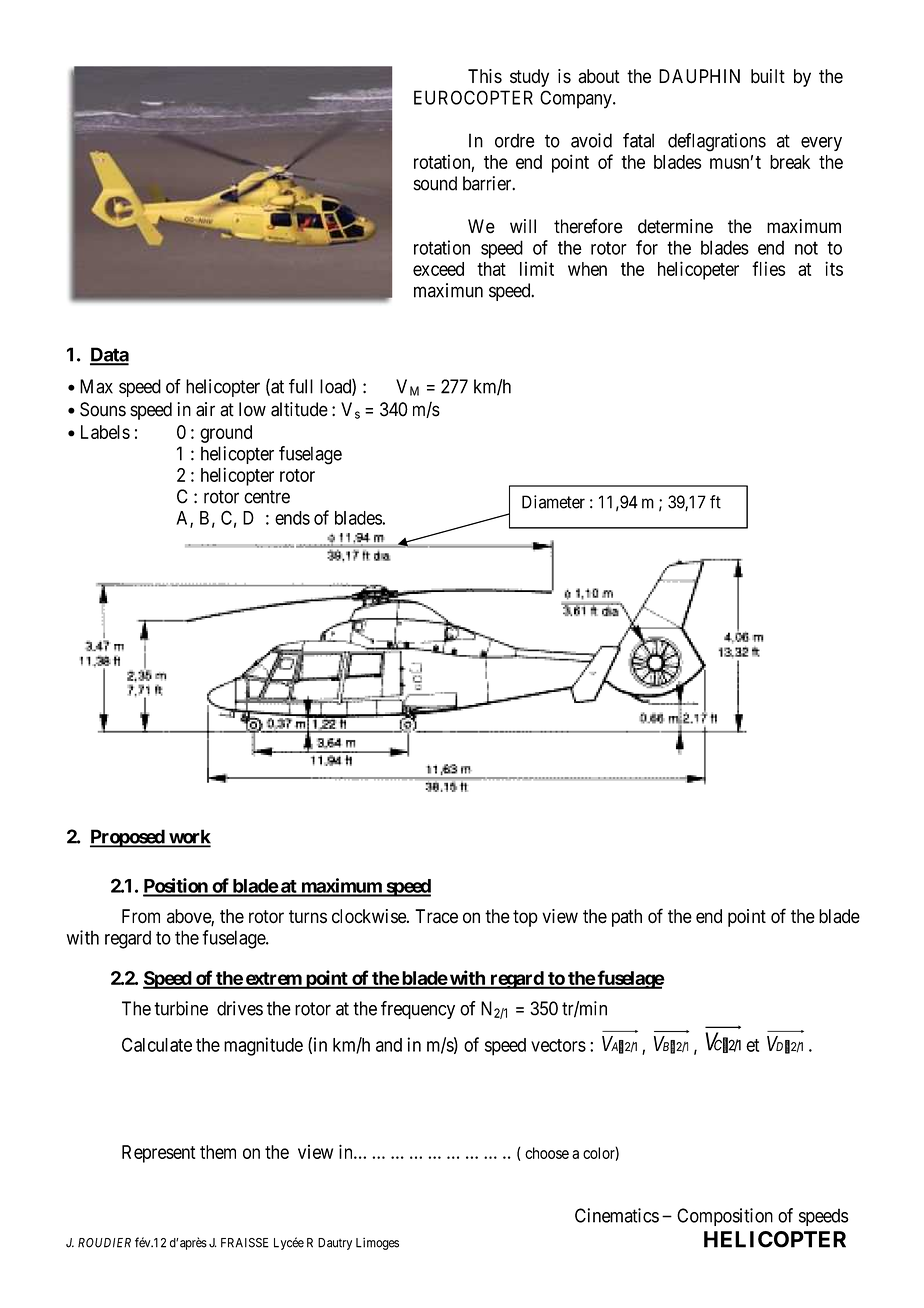  What do you see at coordinates (627, 918) in the screenshot?
I see `path` at bounding box center [627, 918].
